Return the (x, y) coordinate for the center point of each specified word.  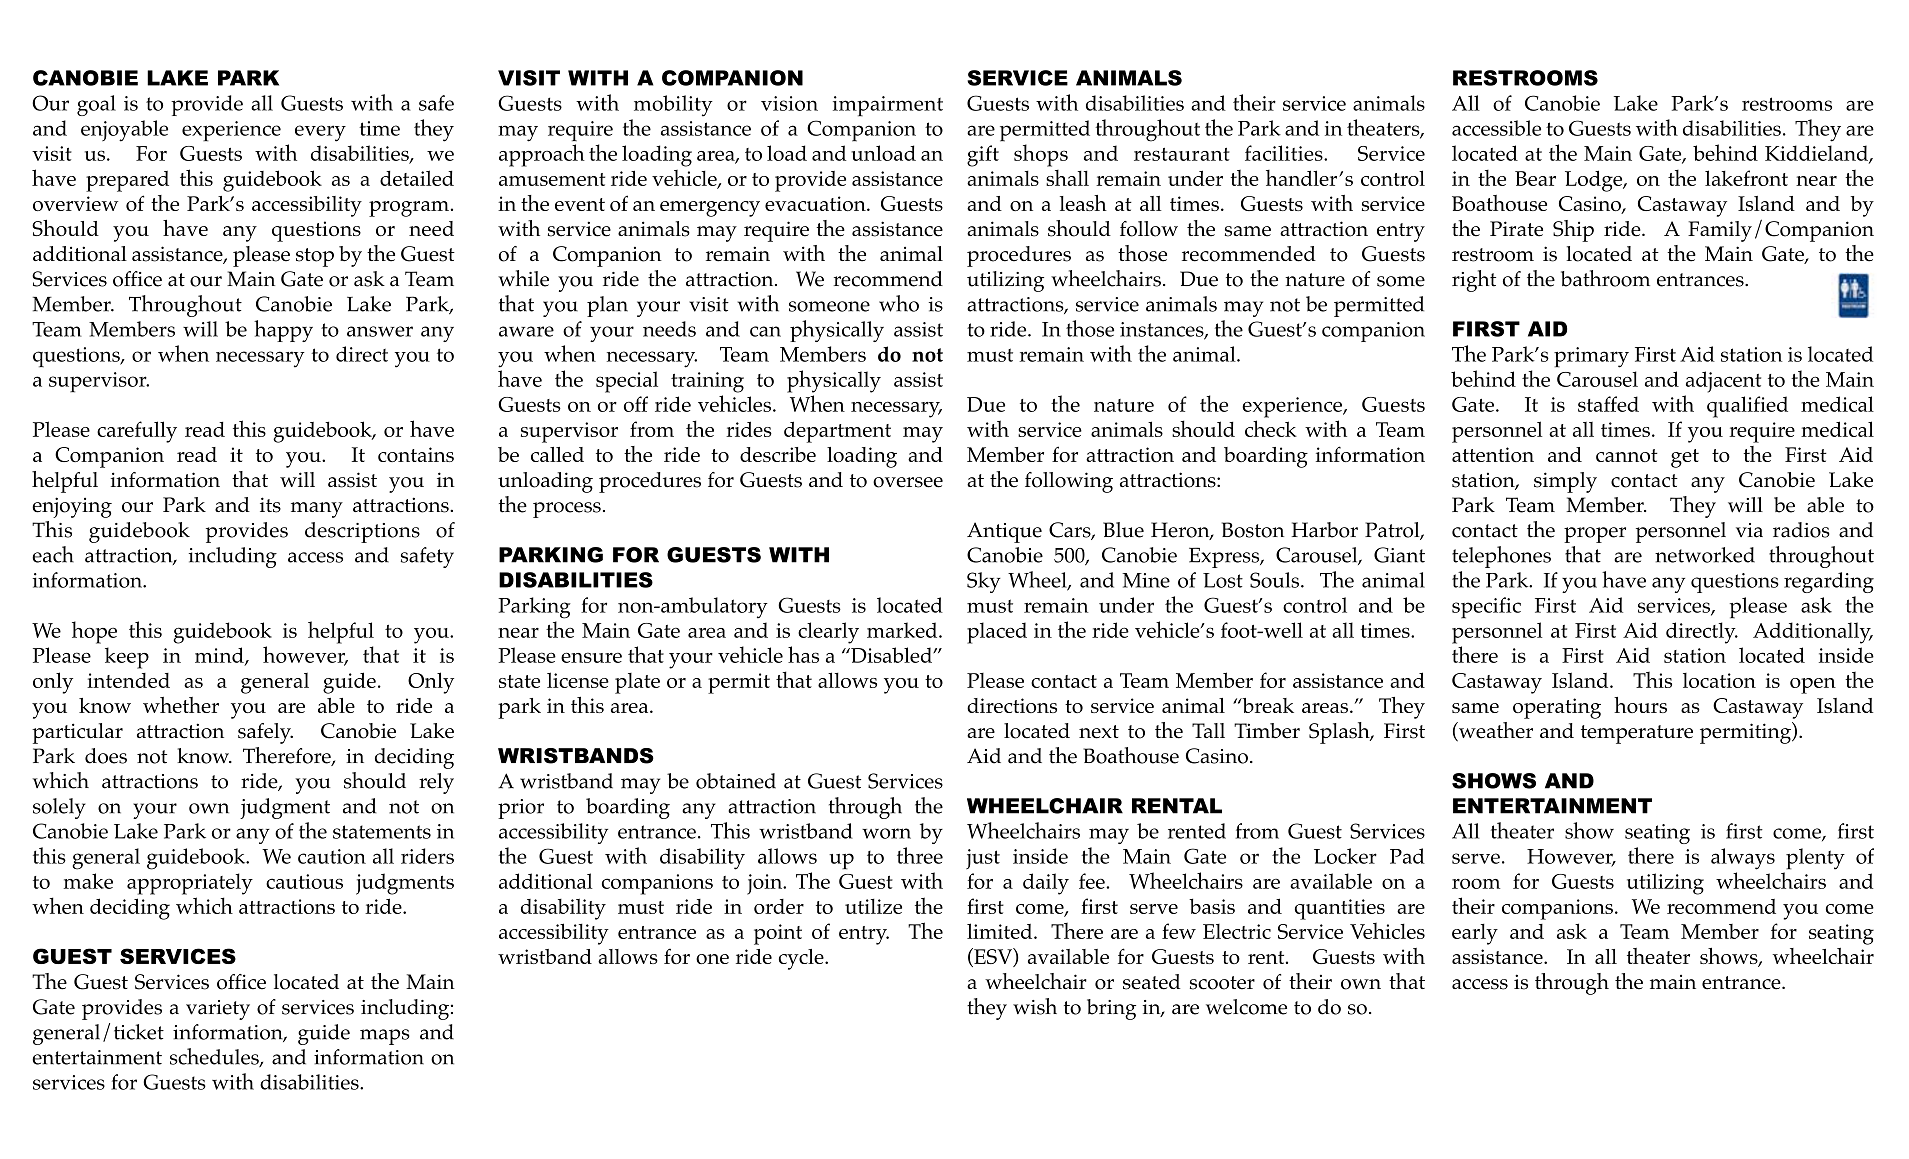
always (1743, 859)
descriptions (362, 532)
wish (1035, 1006)
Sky (984, 582)
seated (1151, 982)
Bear (1535, 178)
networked (1705, 555)
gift (983, 156)
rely (436, 783)
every (320, 133)
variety (218, 1010)
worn (886, 833)
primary (1591, 357)
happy (283, 331)
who (899, 303)
